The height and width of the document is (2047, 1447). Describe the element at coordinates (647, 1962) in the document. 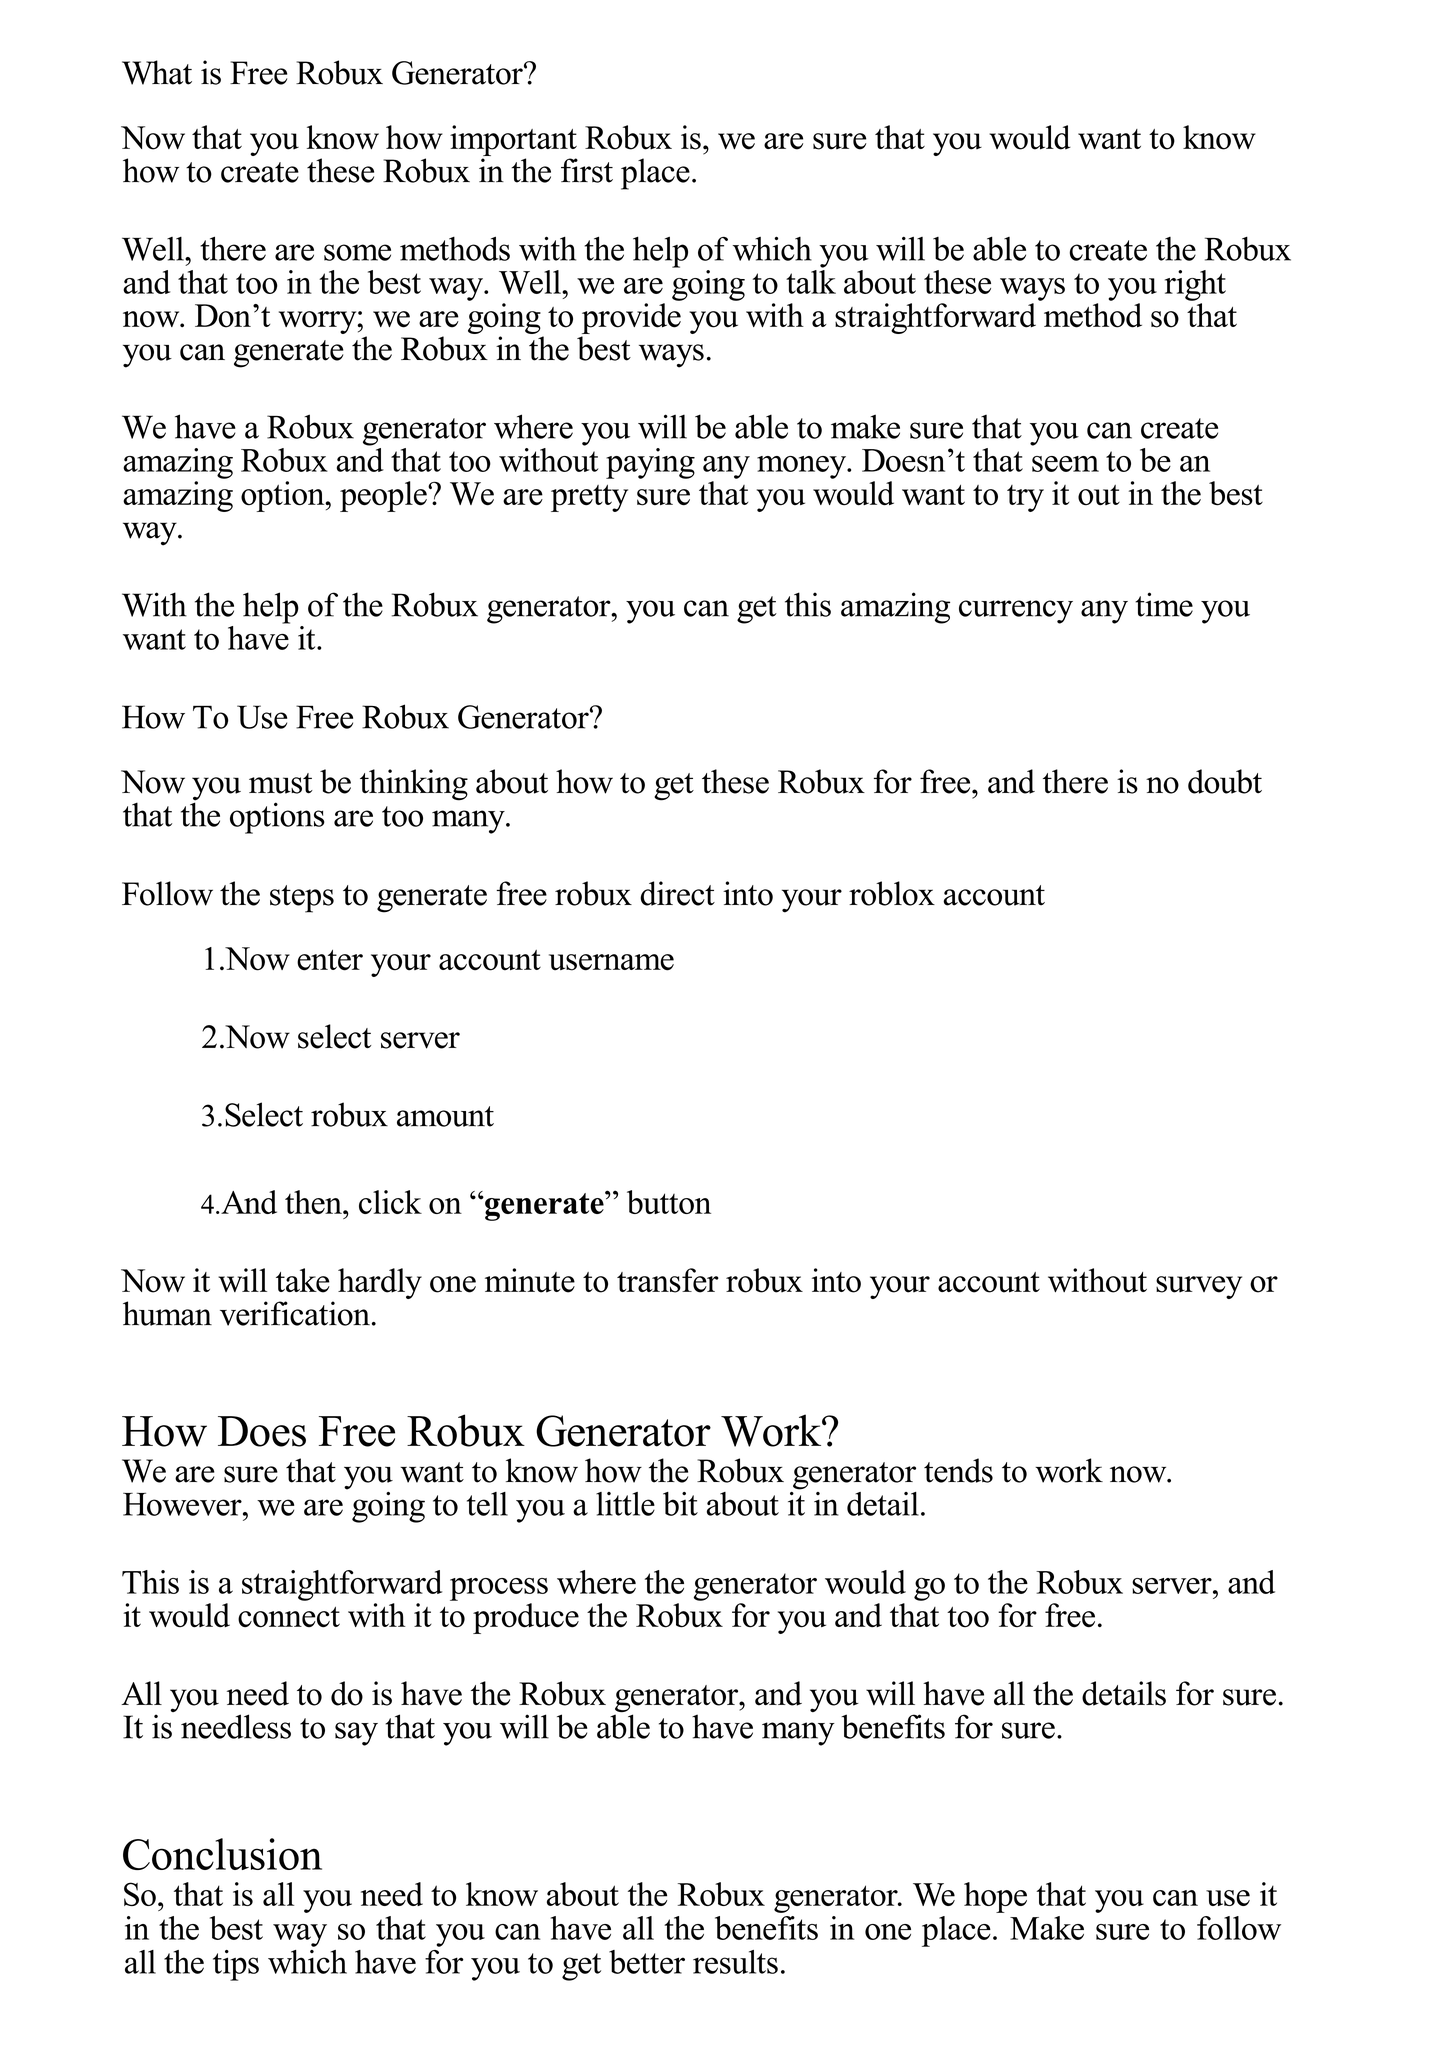

I see `better` at that location.
